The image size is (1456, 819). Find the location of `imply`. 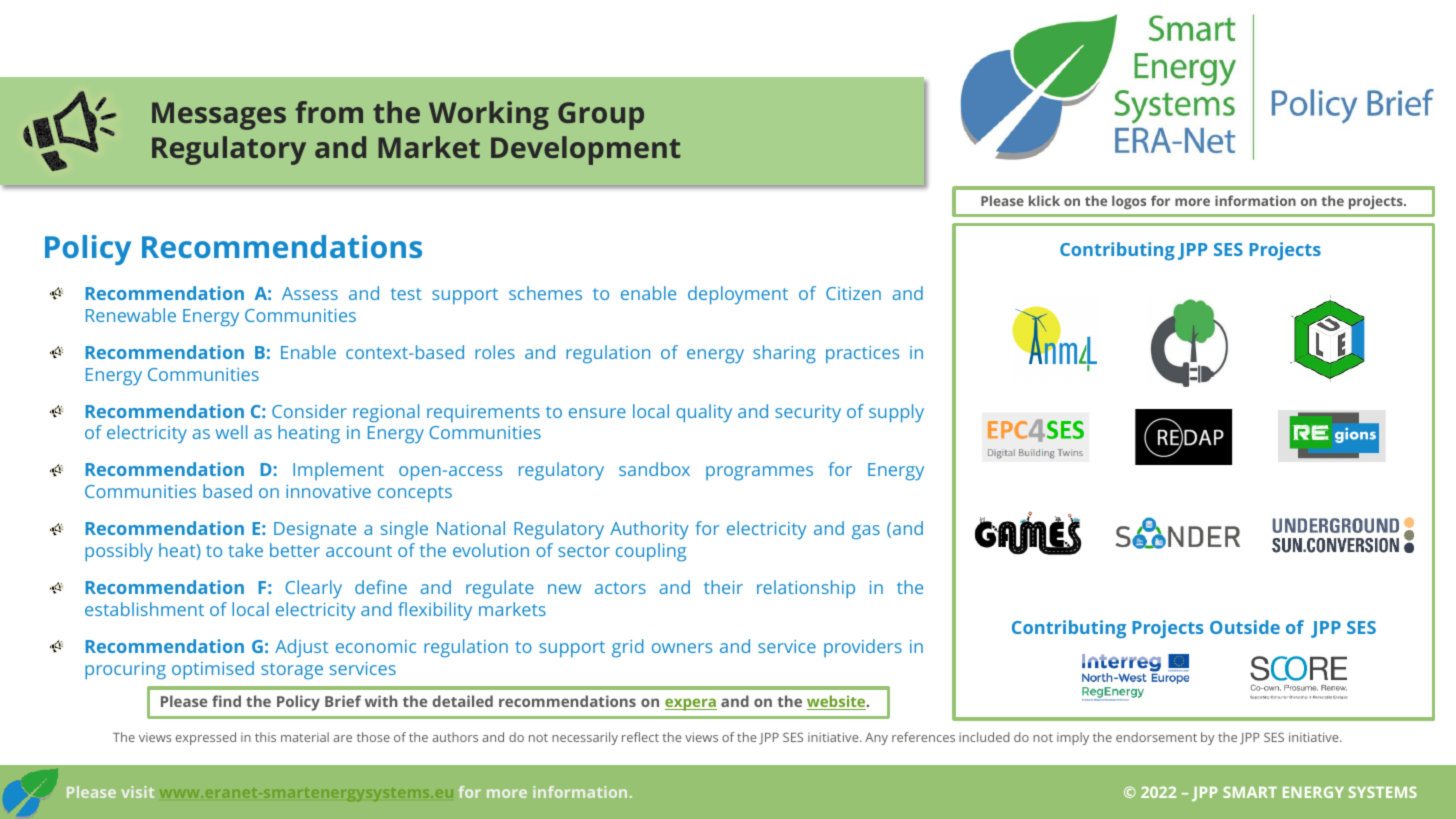

imply is located at coordinates (1073, 738).
